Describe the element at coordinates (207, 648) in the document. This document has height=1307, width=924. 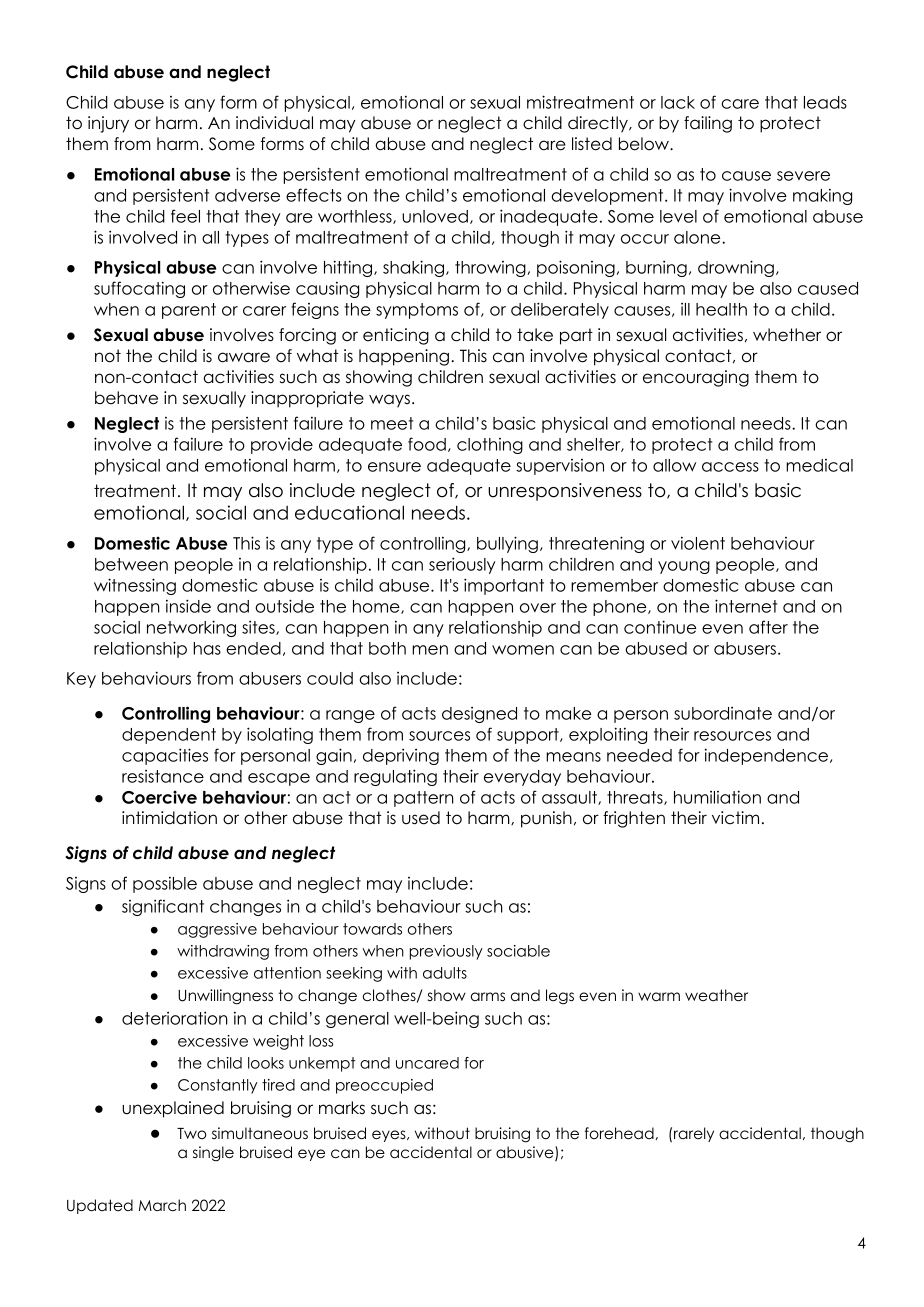
I see `has` at that location.
